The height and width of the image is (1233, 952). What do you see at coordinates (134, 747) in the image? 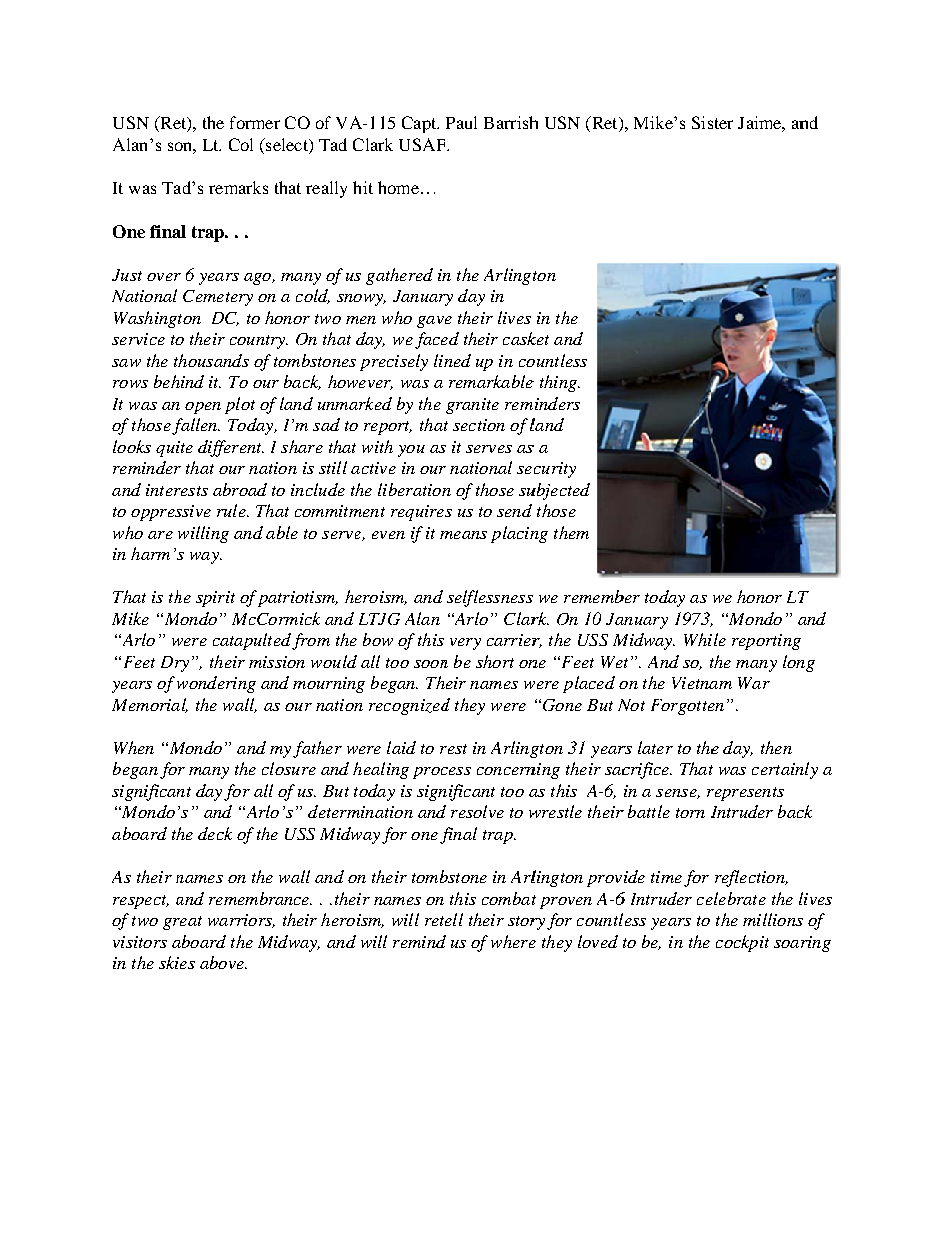
I see `When` at bounding box center [134, 747].
